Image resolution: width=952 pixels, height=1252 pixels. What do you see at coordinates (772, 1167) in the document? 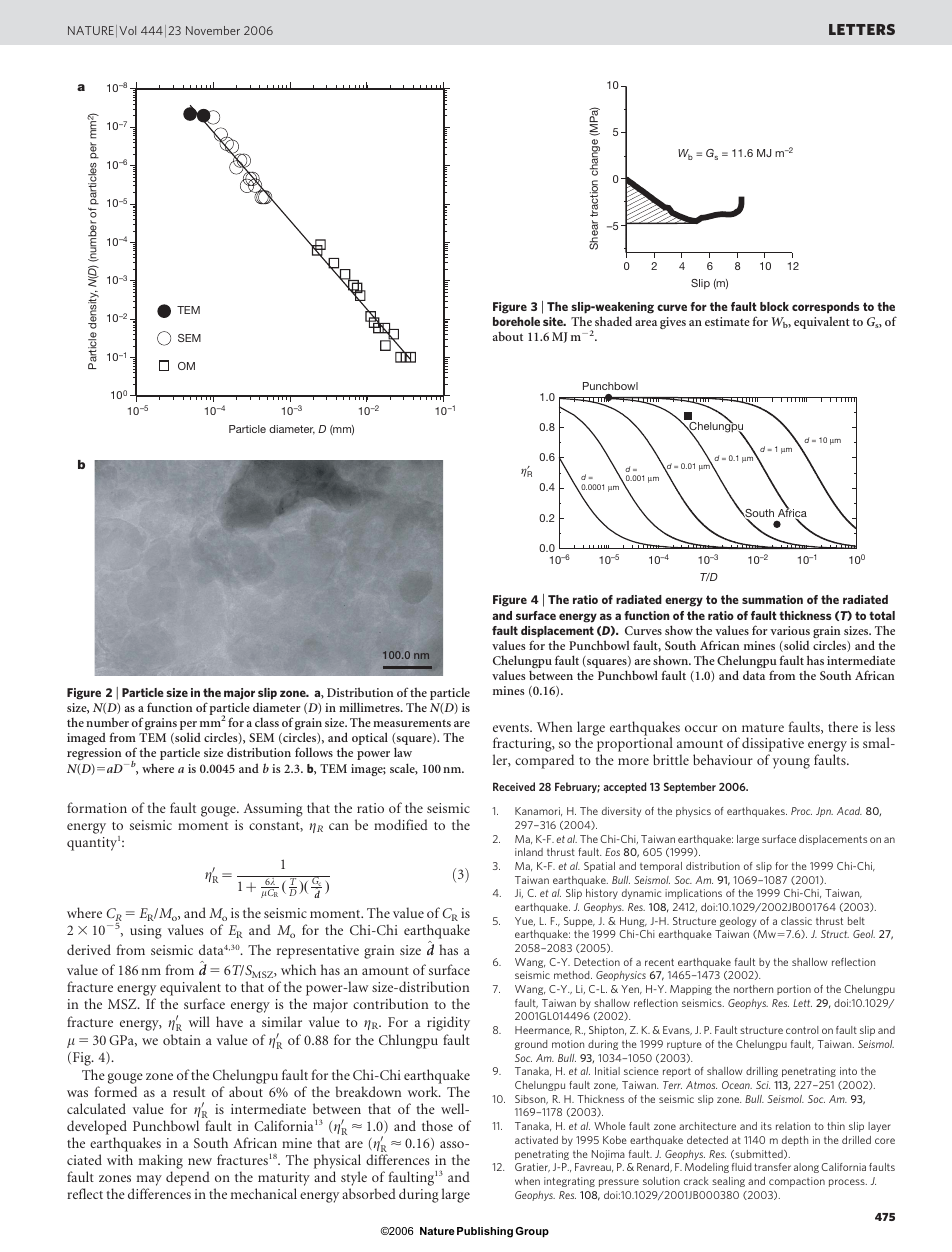
I see `transfer` at bounding box center [772, 1167].
